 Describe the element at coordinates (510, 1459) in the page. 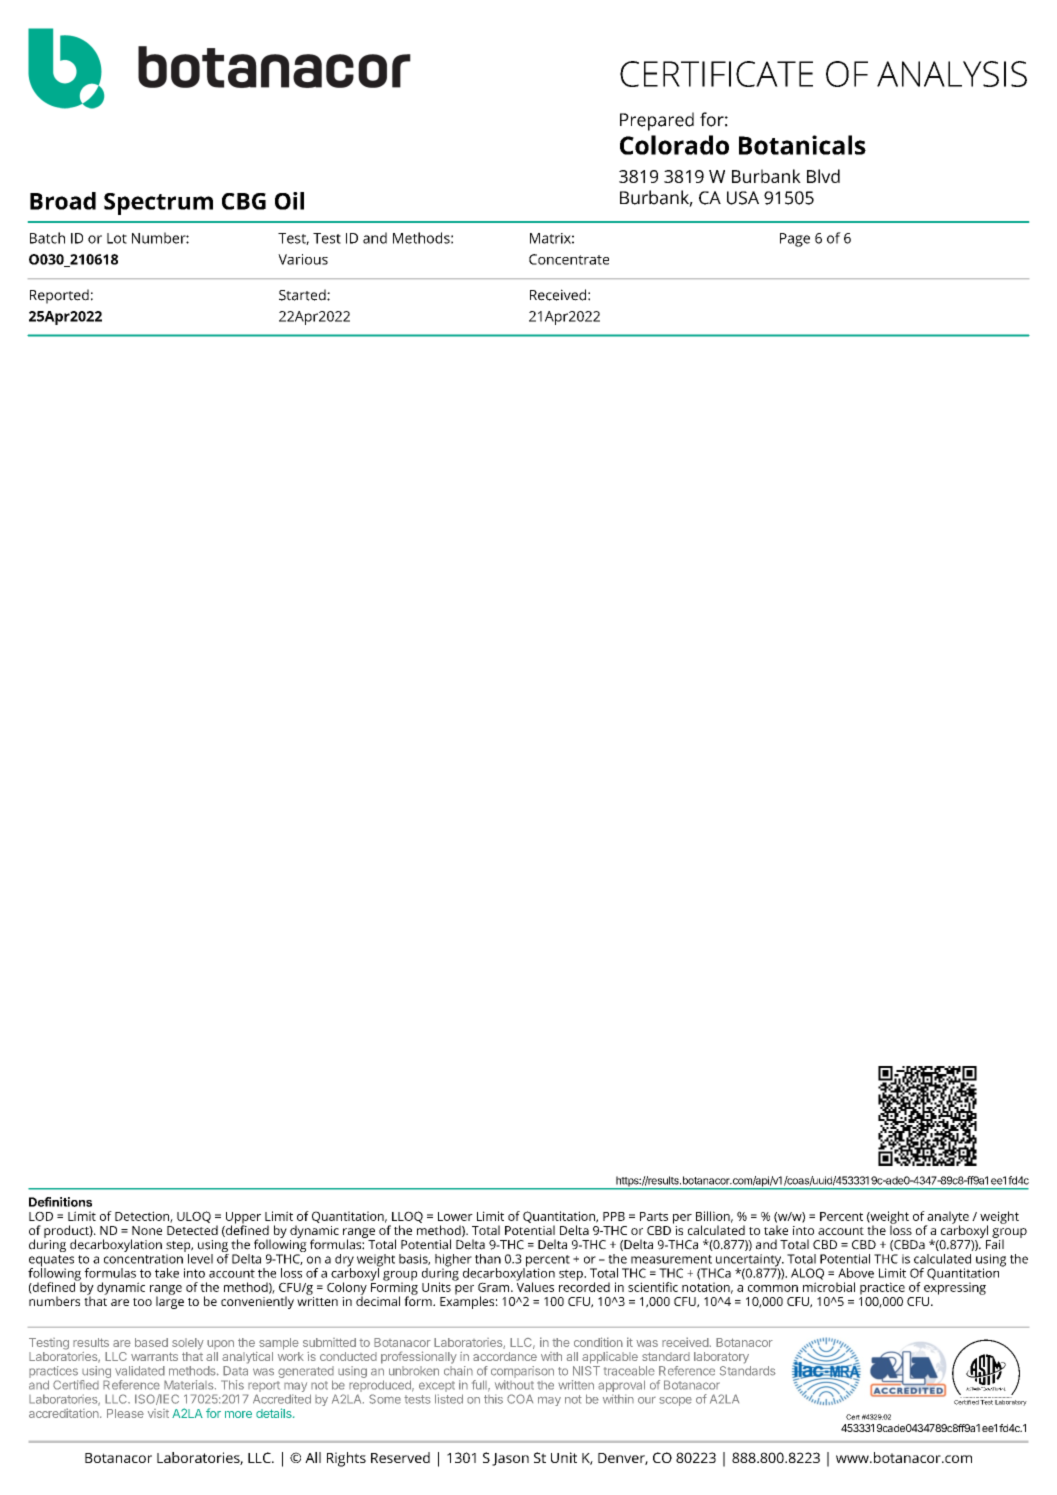

I see `Jason` at that location.
